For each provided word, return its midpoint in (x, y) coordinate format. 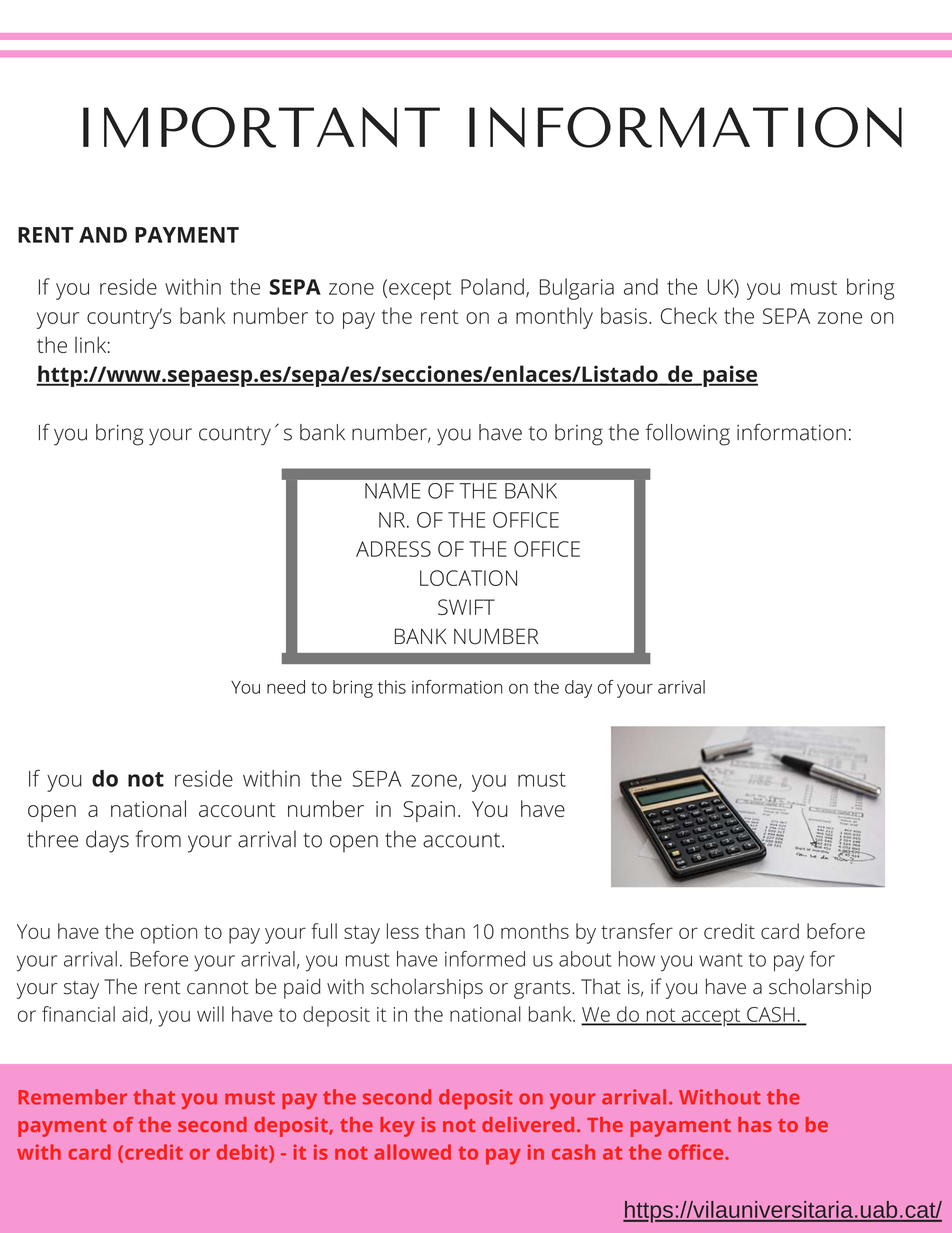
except (420, 290)
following (688, 434)
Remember (73, 1097)
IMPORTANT (261, 127)
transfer (637, 931)
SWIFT (466, 607)
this (392, 687)
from (158, 839)
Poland (492, 286)
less (403, 931)
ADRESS (393, 549)
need (286, 687)
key (397, 1127)
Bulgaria (577, 289)
